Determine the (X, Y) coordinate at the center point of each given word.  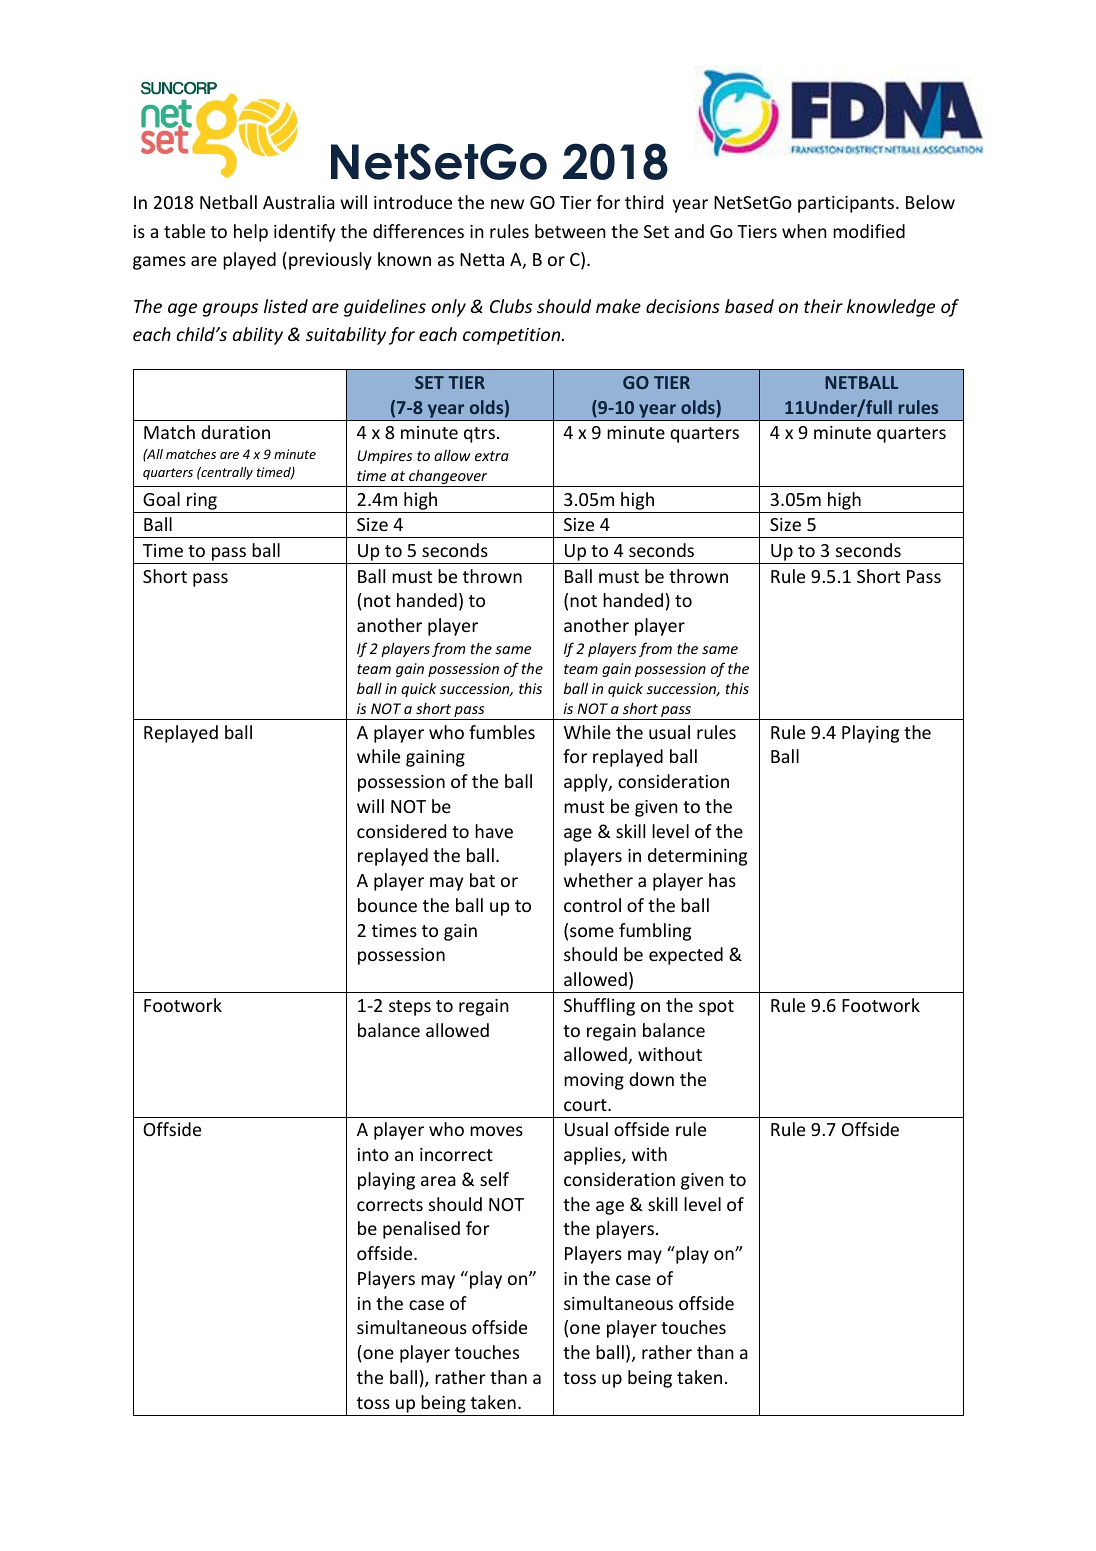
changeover (448, 478)
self (494, 1179)
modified (869, 231)
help (251, 233)
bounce (387, 905)
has (722, 880)
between (570, 231)
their (823, 306)
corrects (390, 1205)
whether (598, 880)
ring (202, 501)
